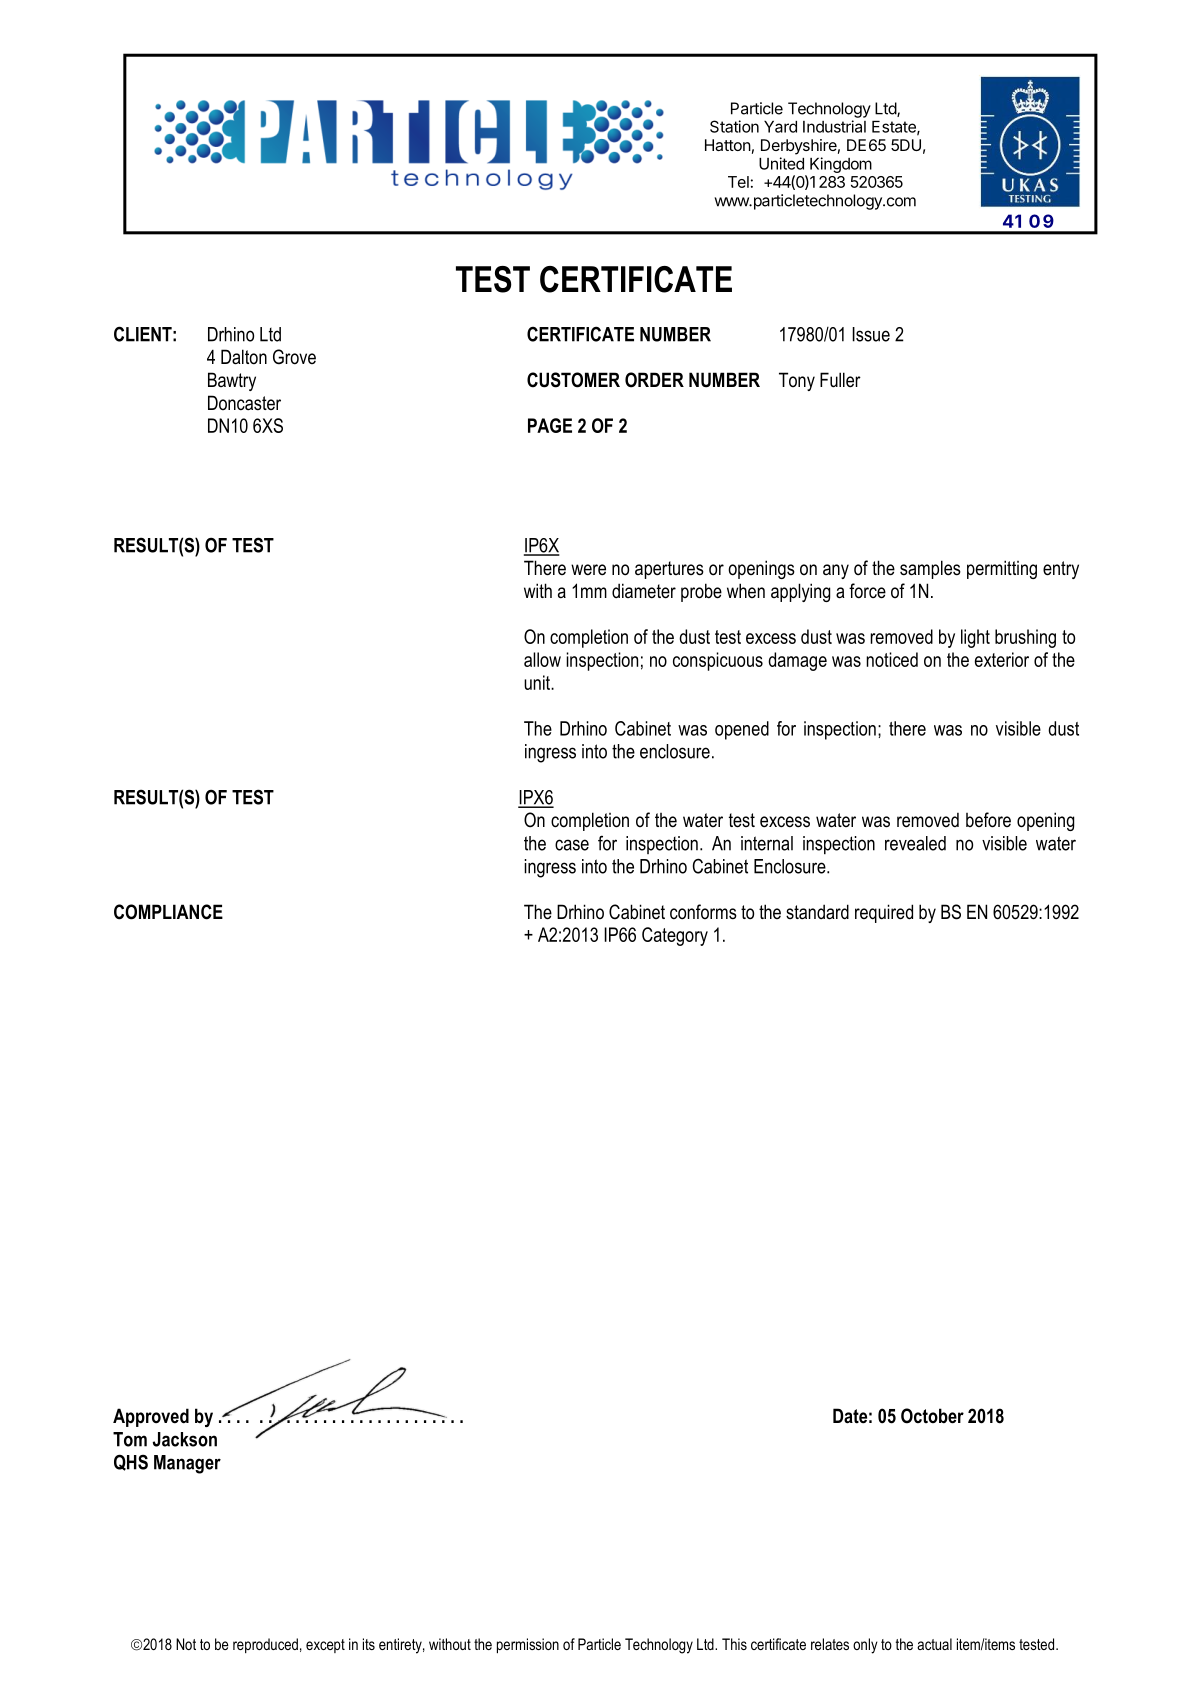 Image resolution: width=1189 pixels, height=1682 pixels. What do you see at coordinates (572, 845) in the screenshot?
I see `case` at bounding box center [572, 845].
